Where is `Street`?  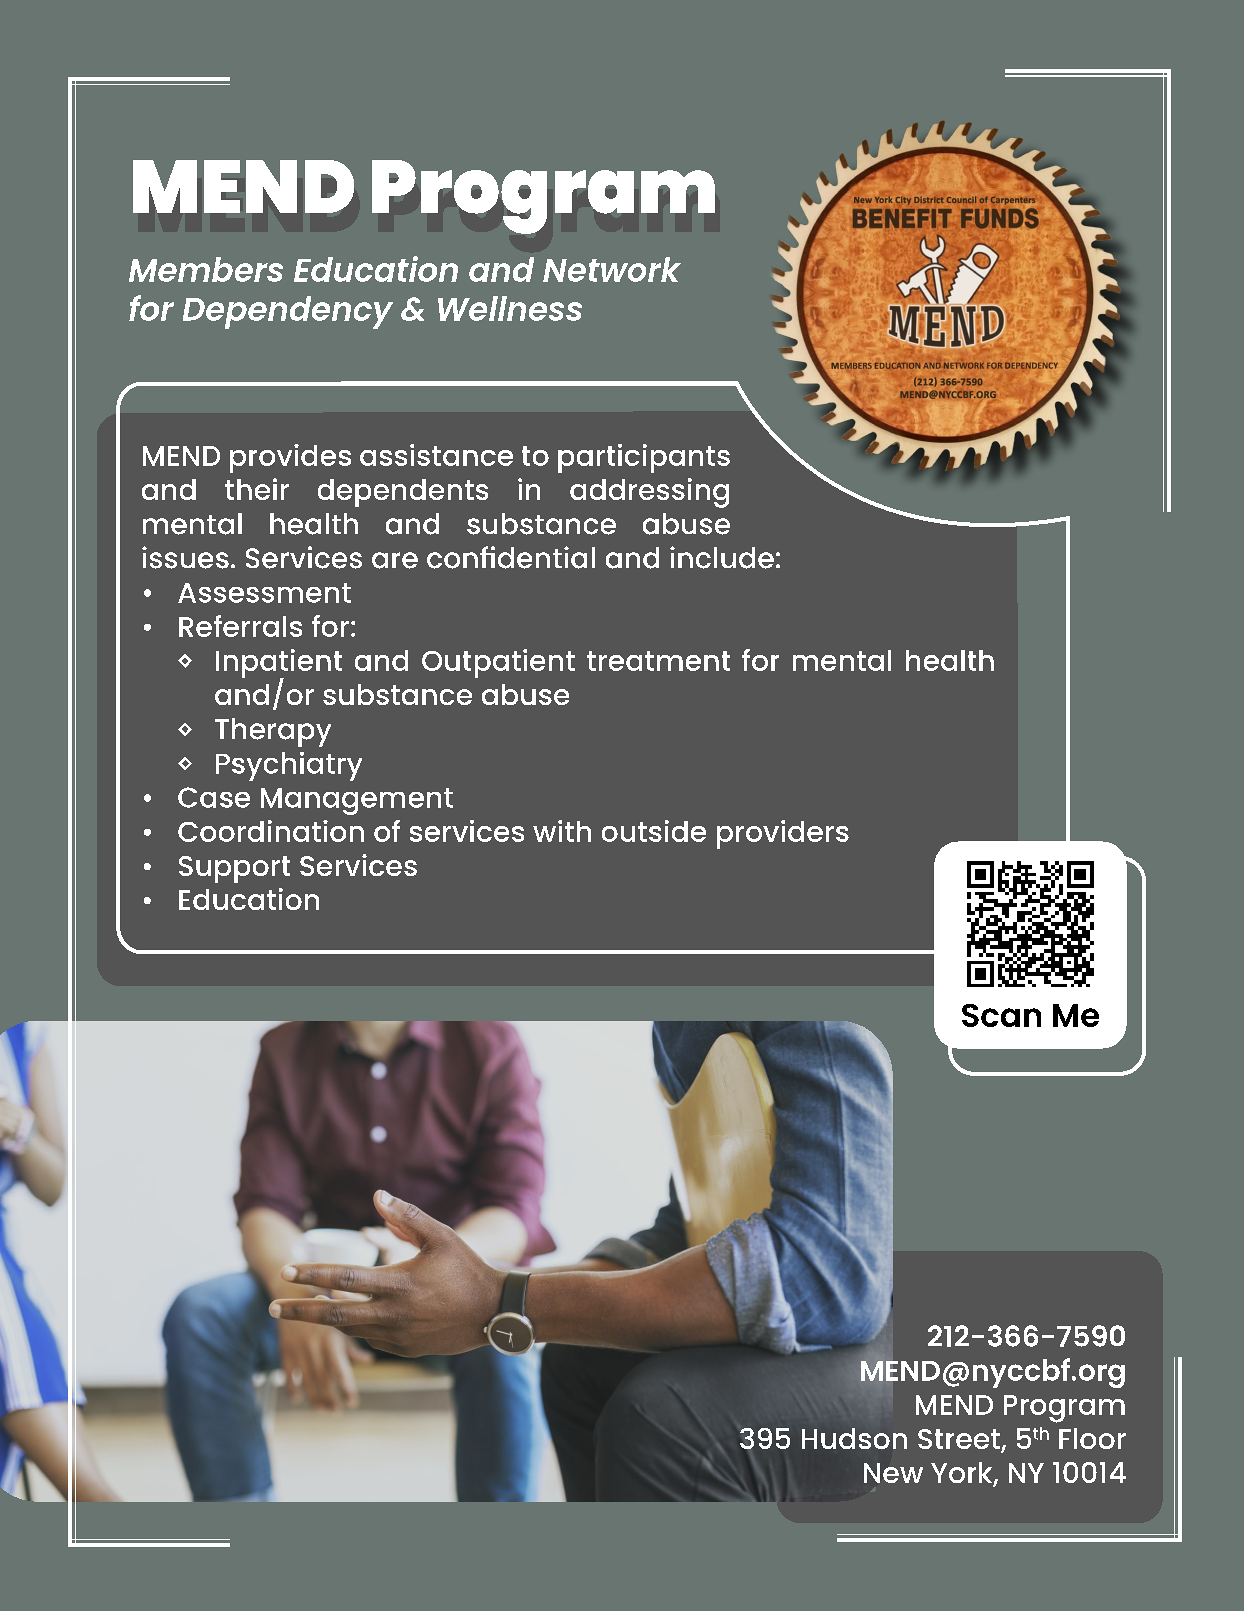 Street is located at coordinates (960, 1440).
